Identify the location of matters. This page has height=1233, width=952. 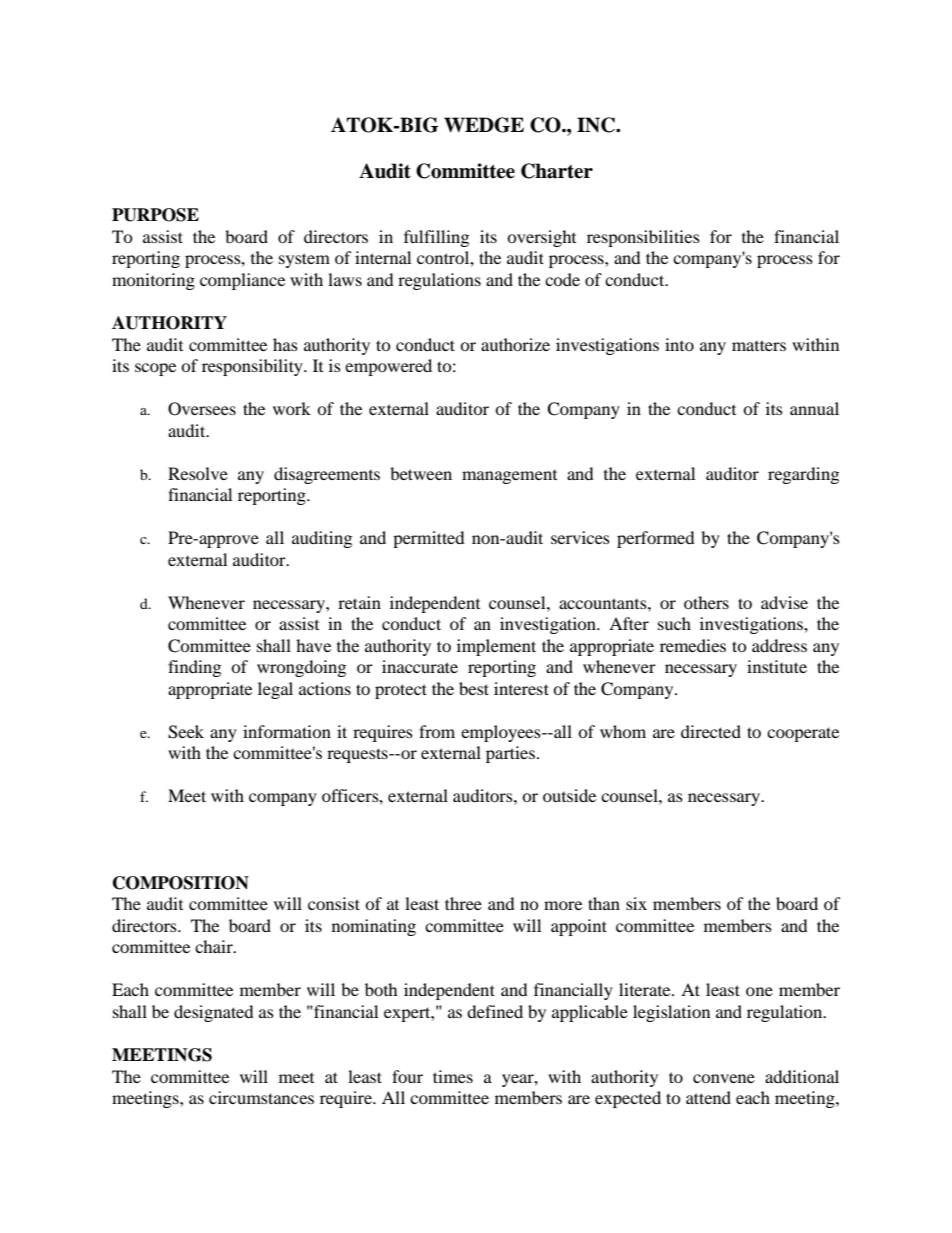
(759, 345).
